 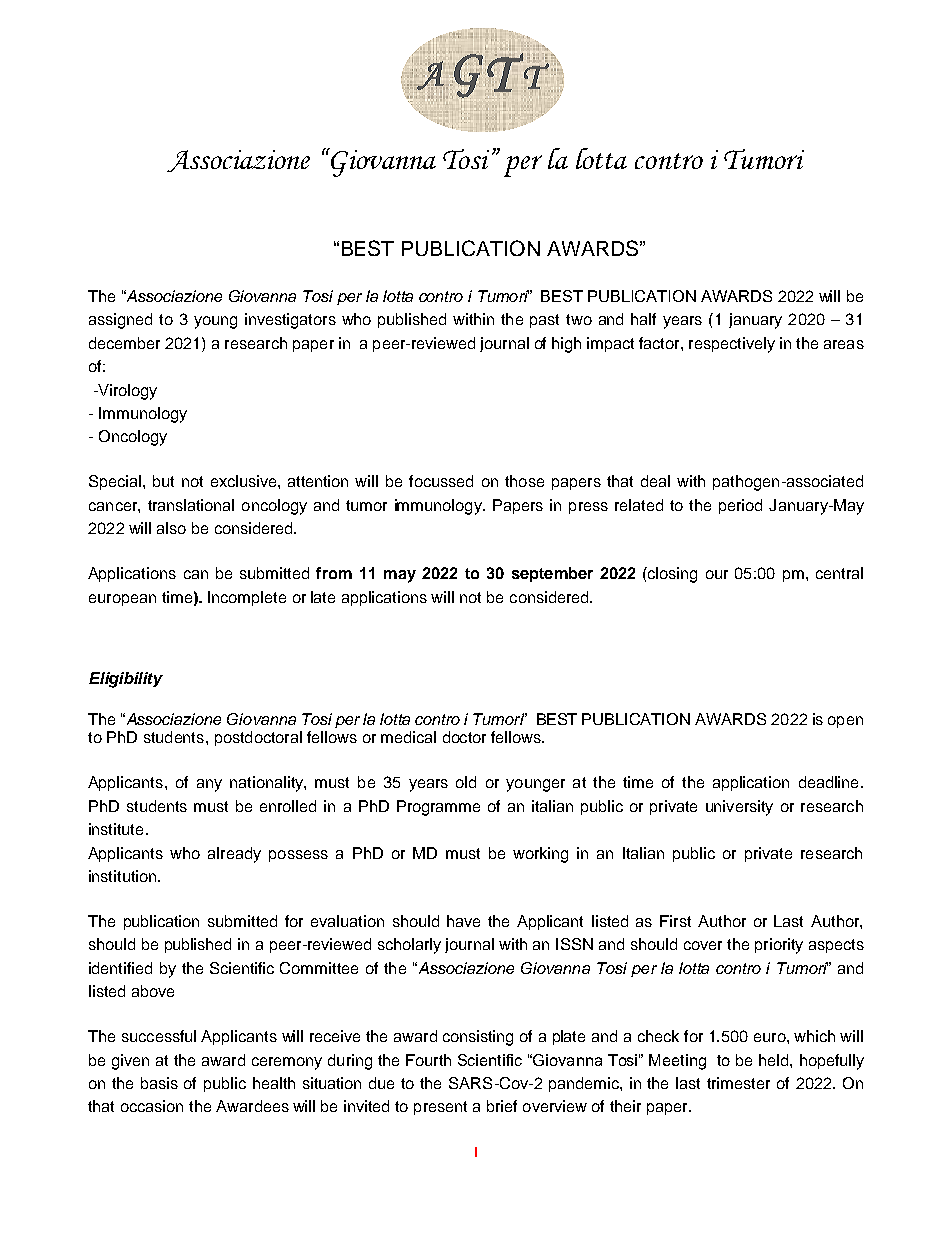 I want to click on brief, so click(x=502, y=1106).
